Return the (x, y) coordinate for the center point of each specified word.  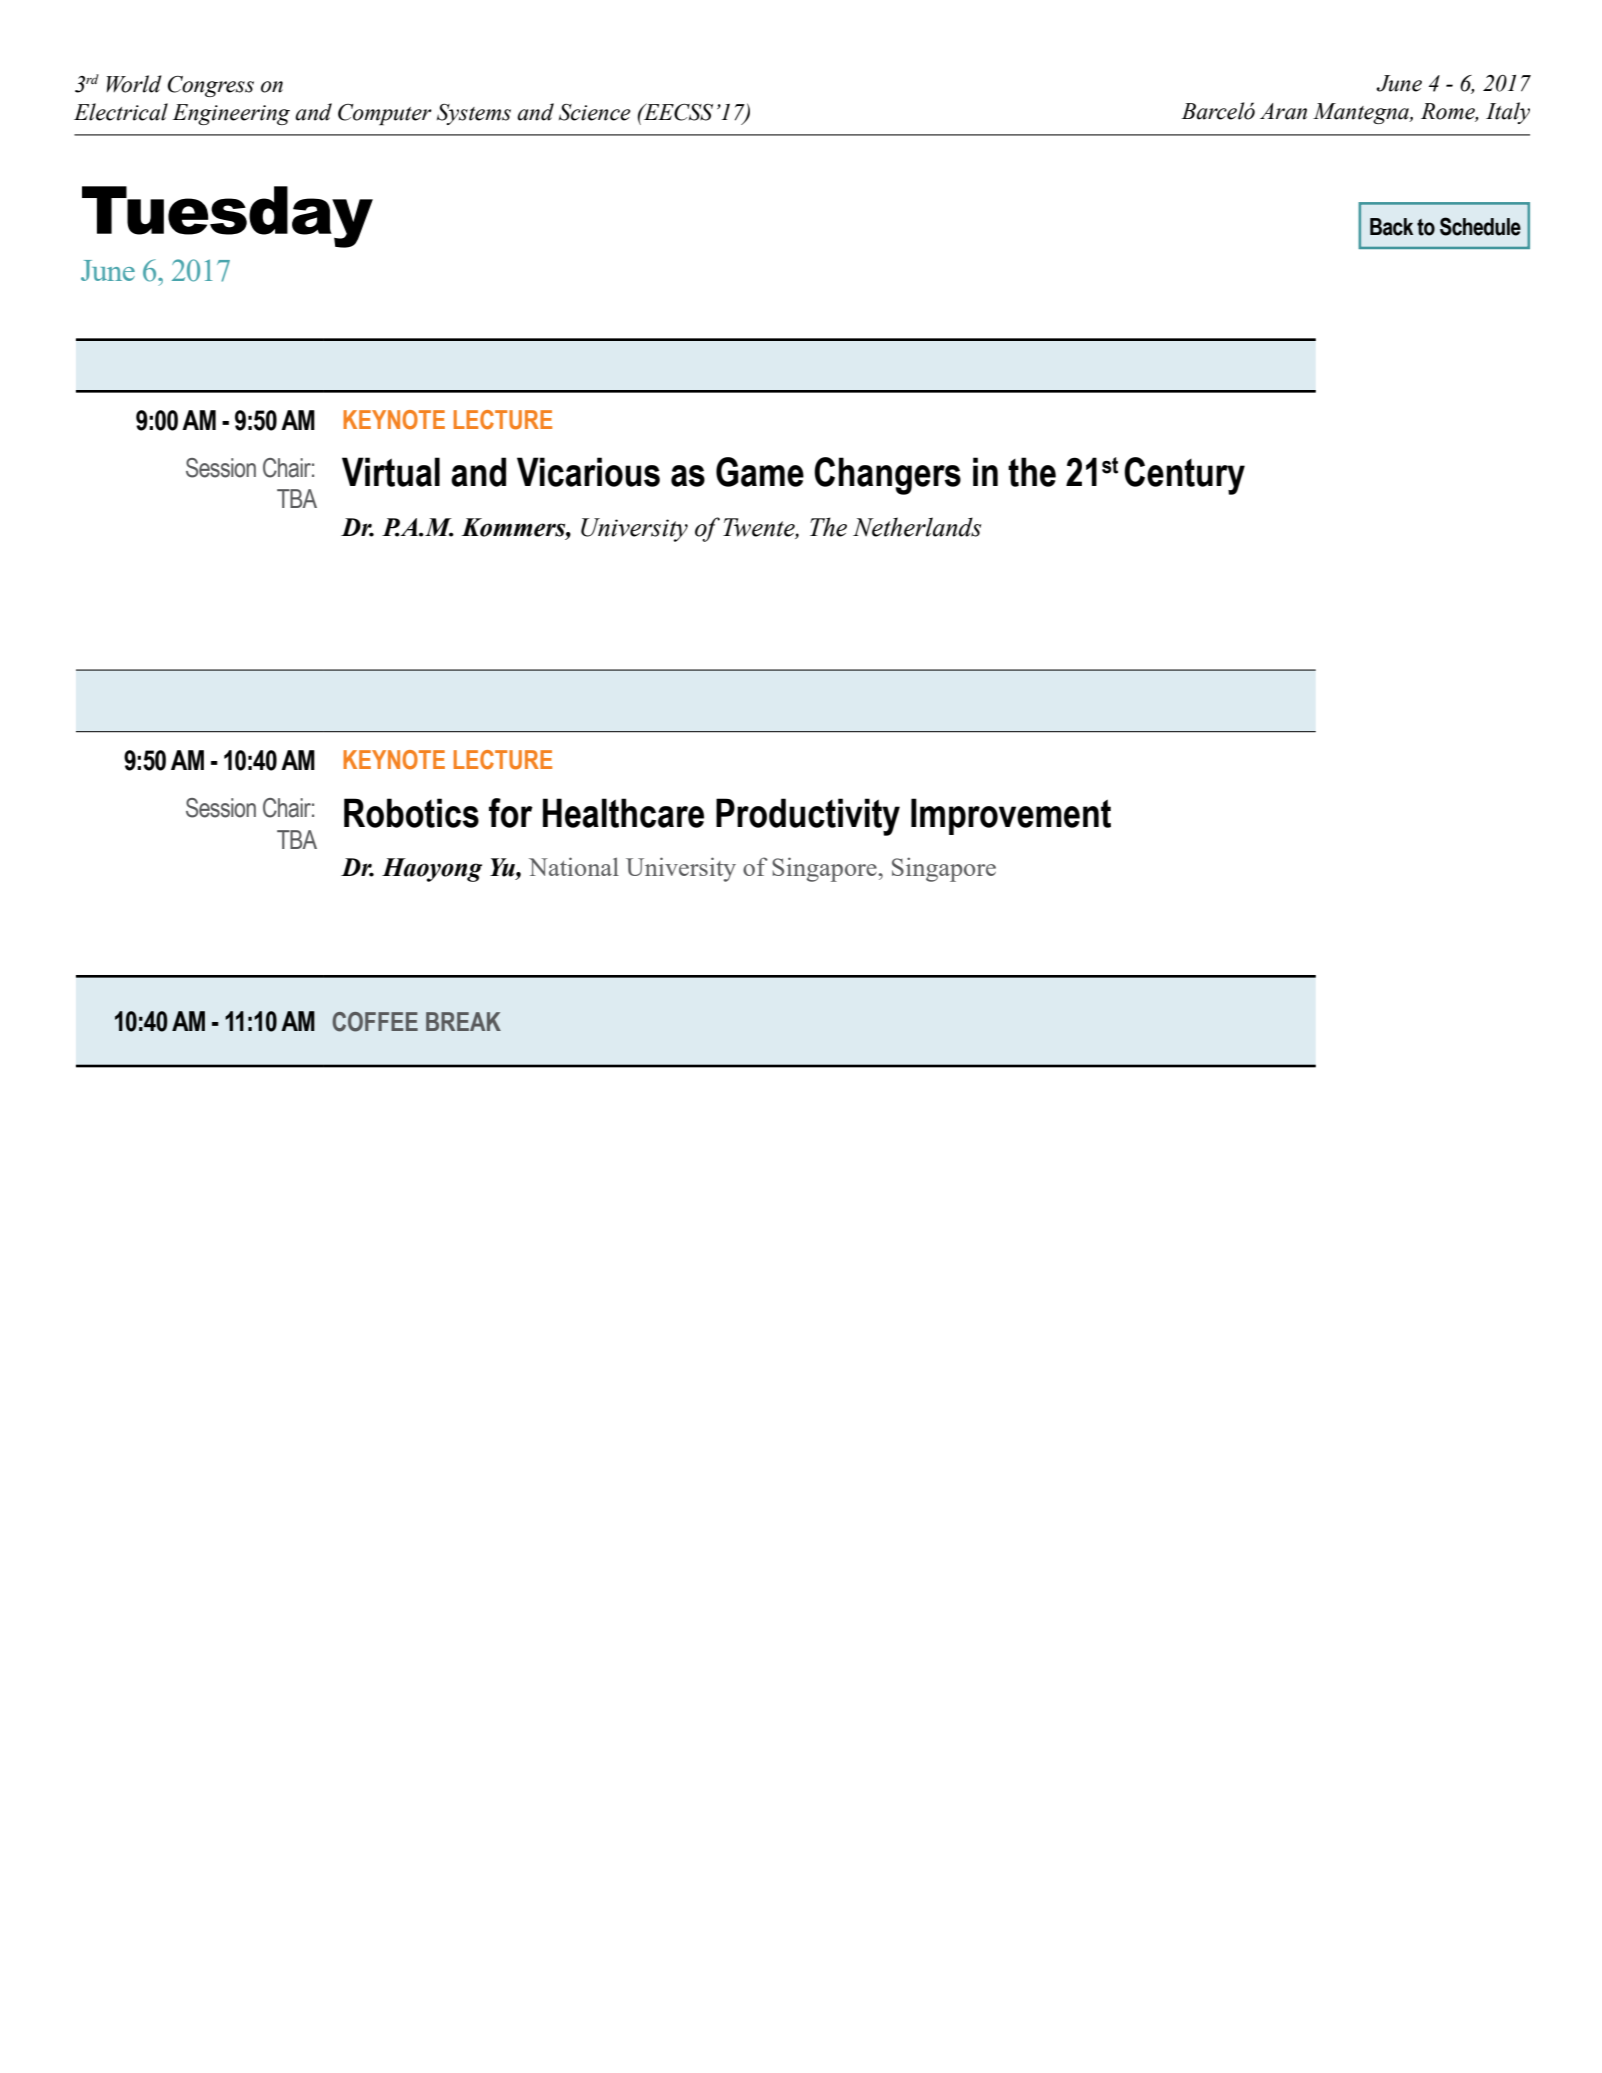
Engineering (231, 114)
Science (595, 112)
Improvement (1011, 816)
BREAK (463, 1021)
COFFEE (375, 1022)
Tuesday (227, 217)
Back (1391, 227)
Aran (1283, 111)
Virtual (391, 472)
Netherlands (917, 527)
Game (760, 472)
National (574, 866)
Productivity (808, 817)
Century (1184, 476)
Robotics (411, 813)
